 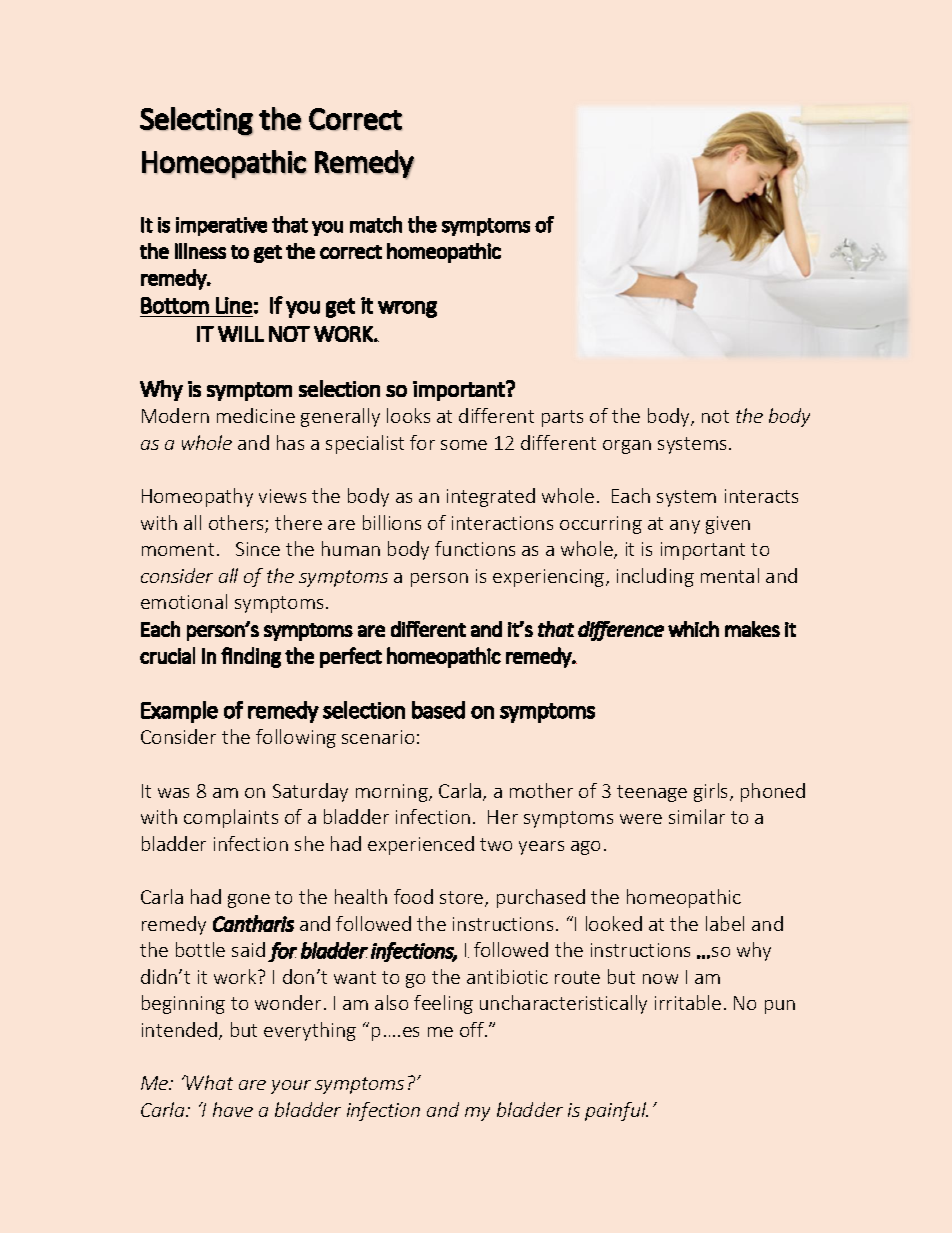 What do you see at coordinates (407, 309) in the screenshot?
I see `wrong` at bounding box center [407, 309].
